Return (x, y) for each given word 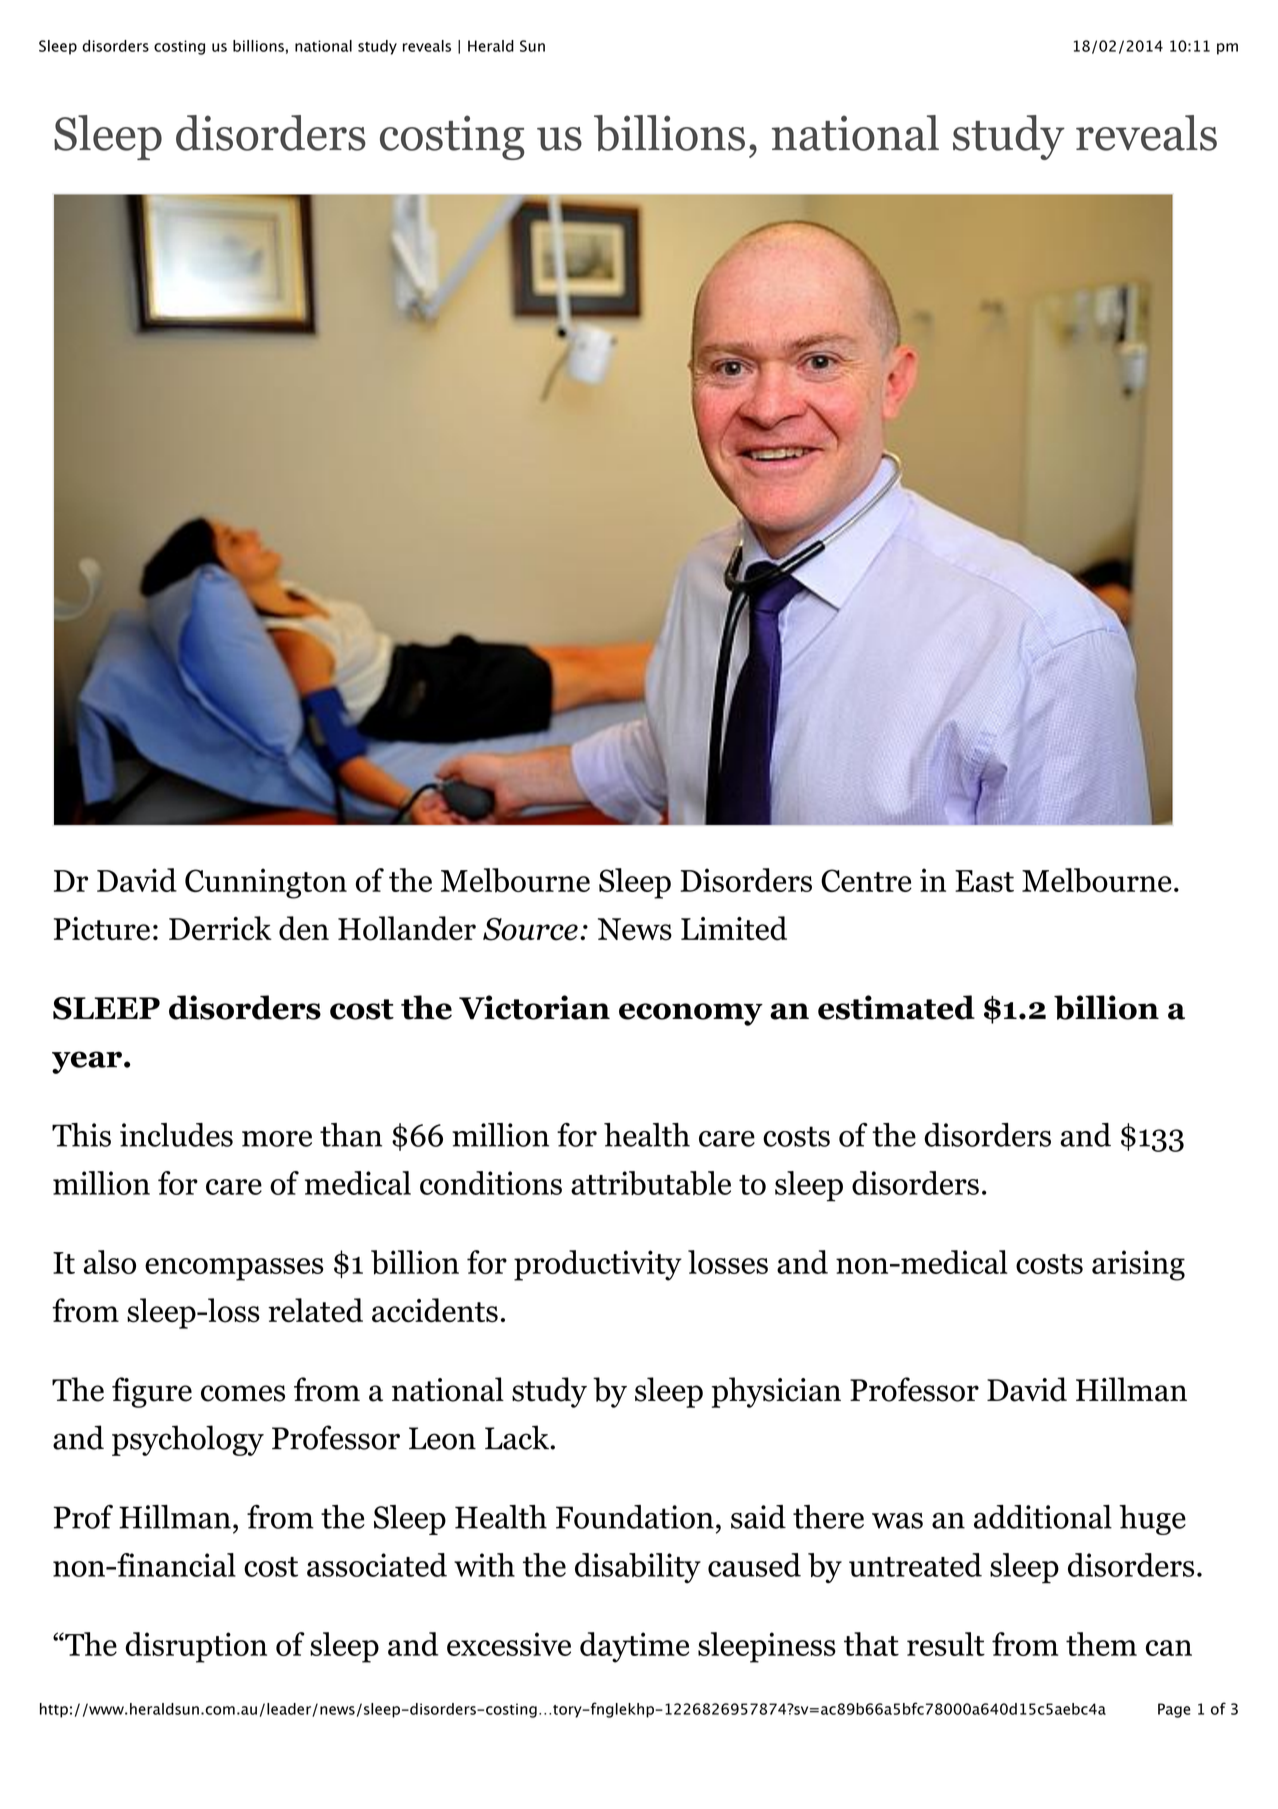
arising (1138, 1265)
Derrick (220, 928)
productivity (598, 1265)
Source (530, 929)
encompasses (234, 1269)
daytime (634, 1647)
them (1101, 1644)
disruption (196, 1647)
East (984, 881)
